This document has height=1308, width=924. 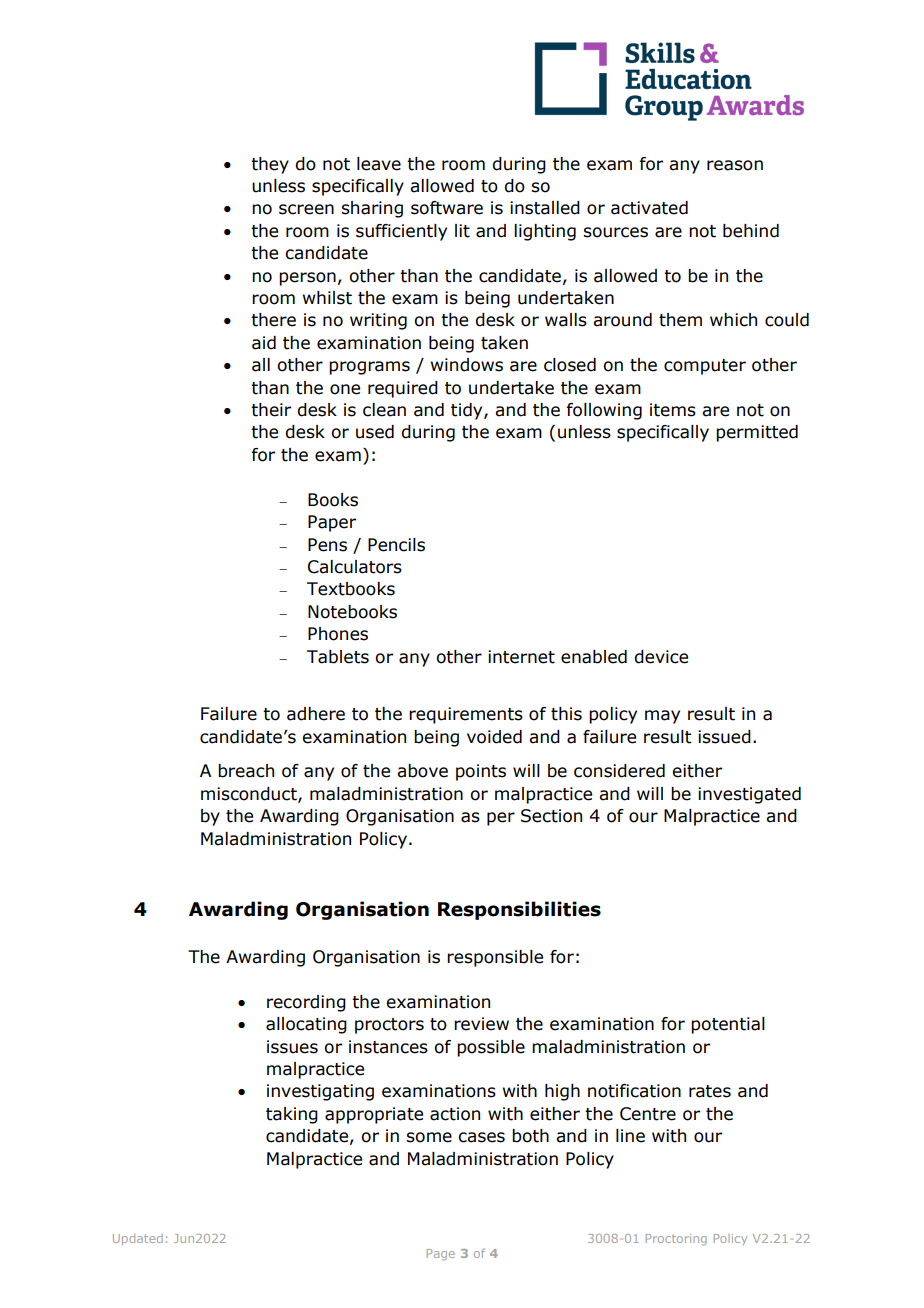 I want to click on Pencils, so click(x=396, y=545).
